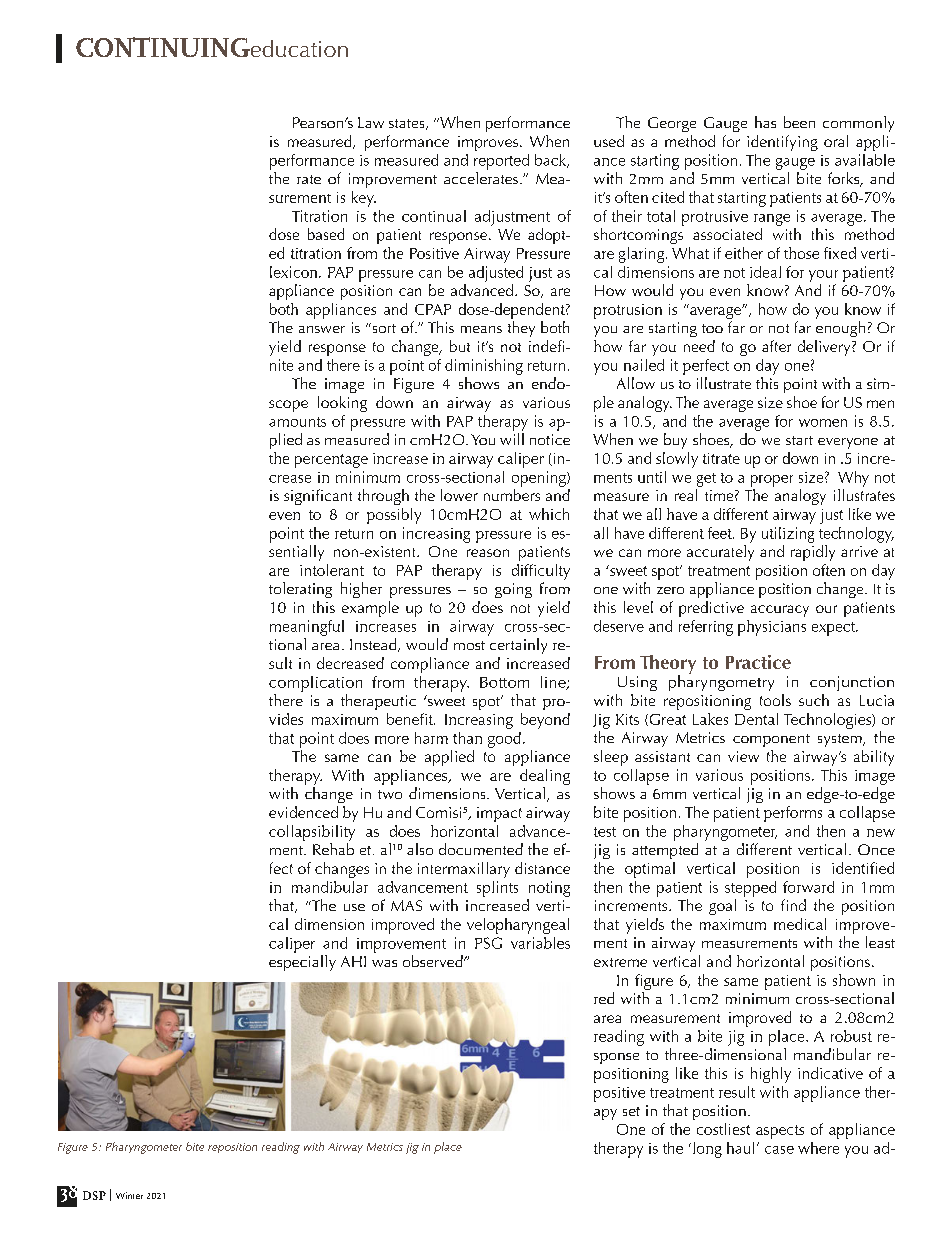 This screenshot has height=1237, width=952. What do you see at coordinates (129, 1195) in the screenshot?
I see `Winter` at bounding box center [129, 1195].
